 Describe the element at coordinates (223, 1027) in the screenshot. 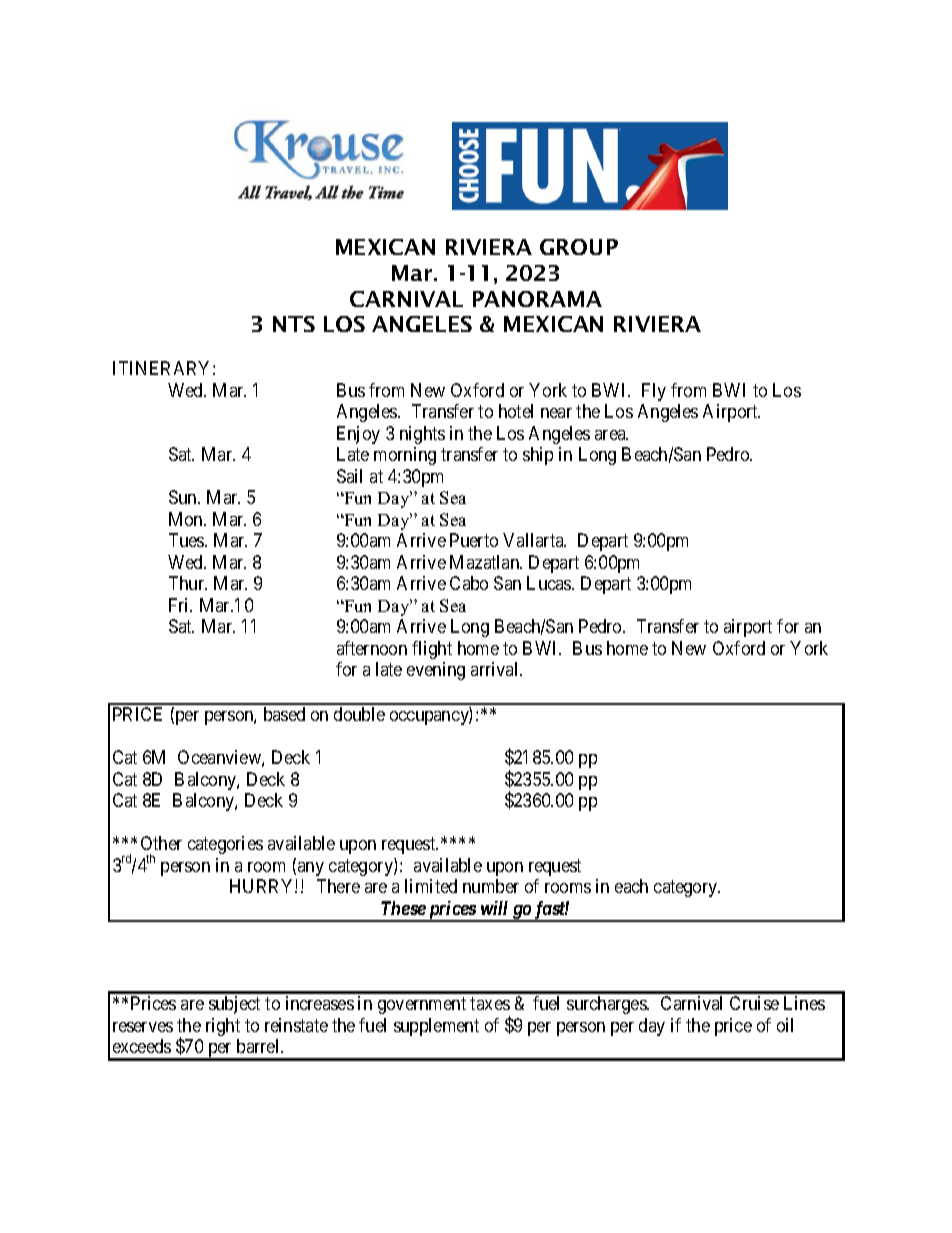

I see `right` at that location.
